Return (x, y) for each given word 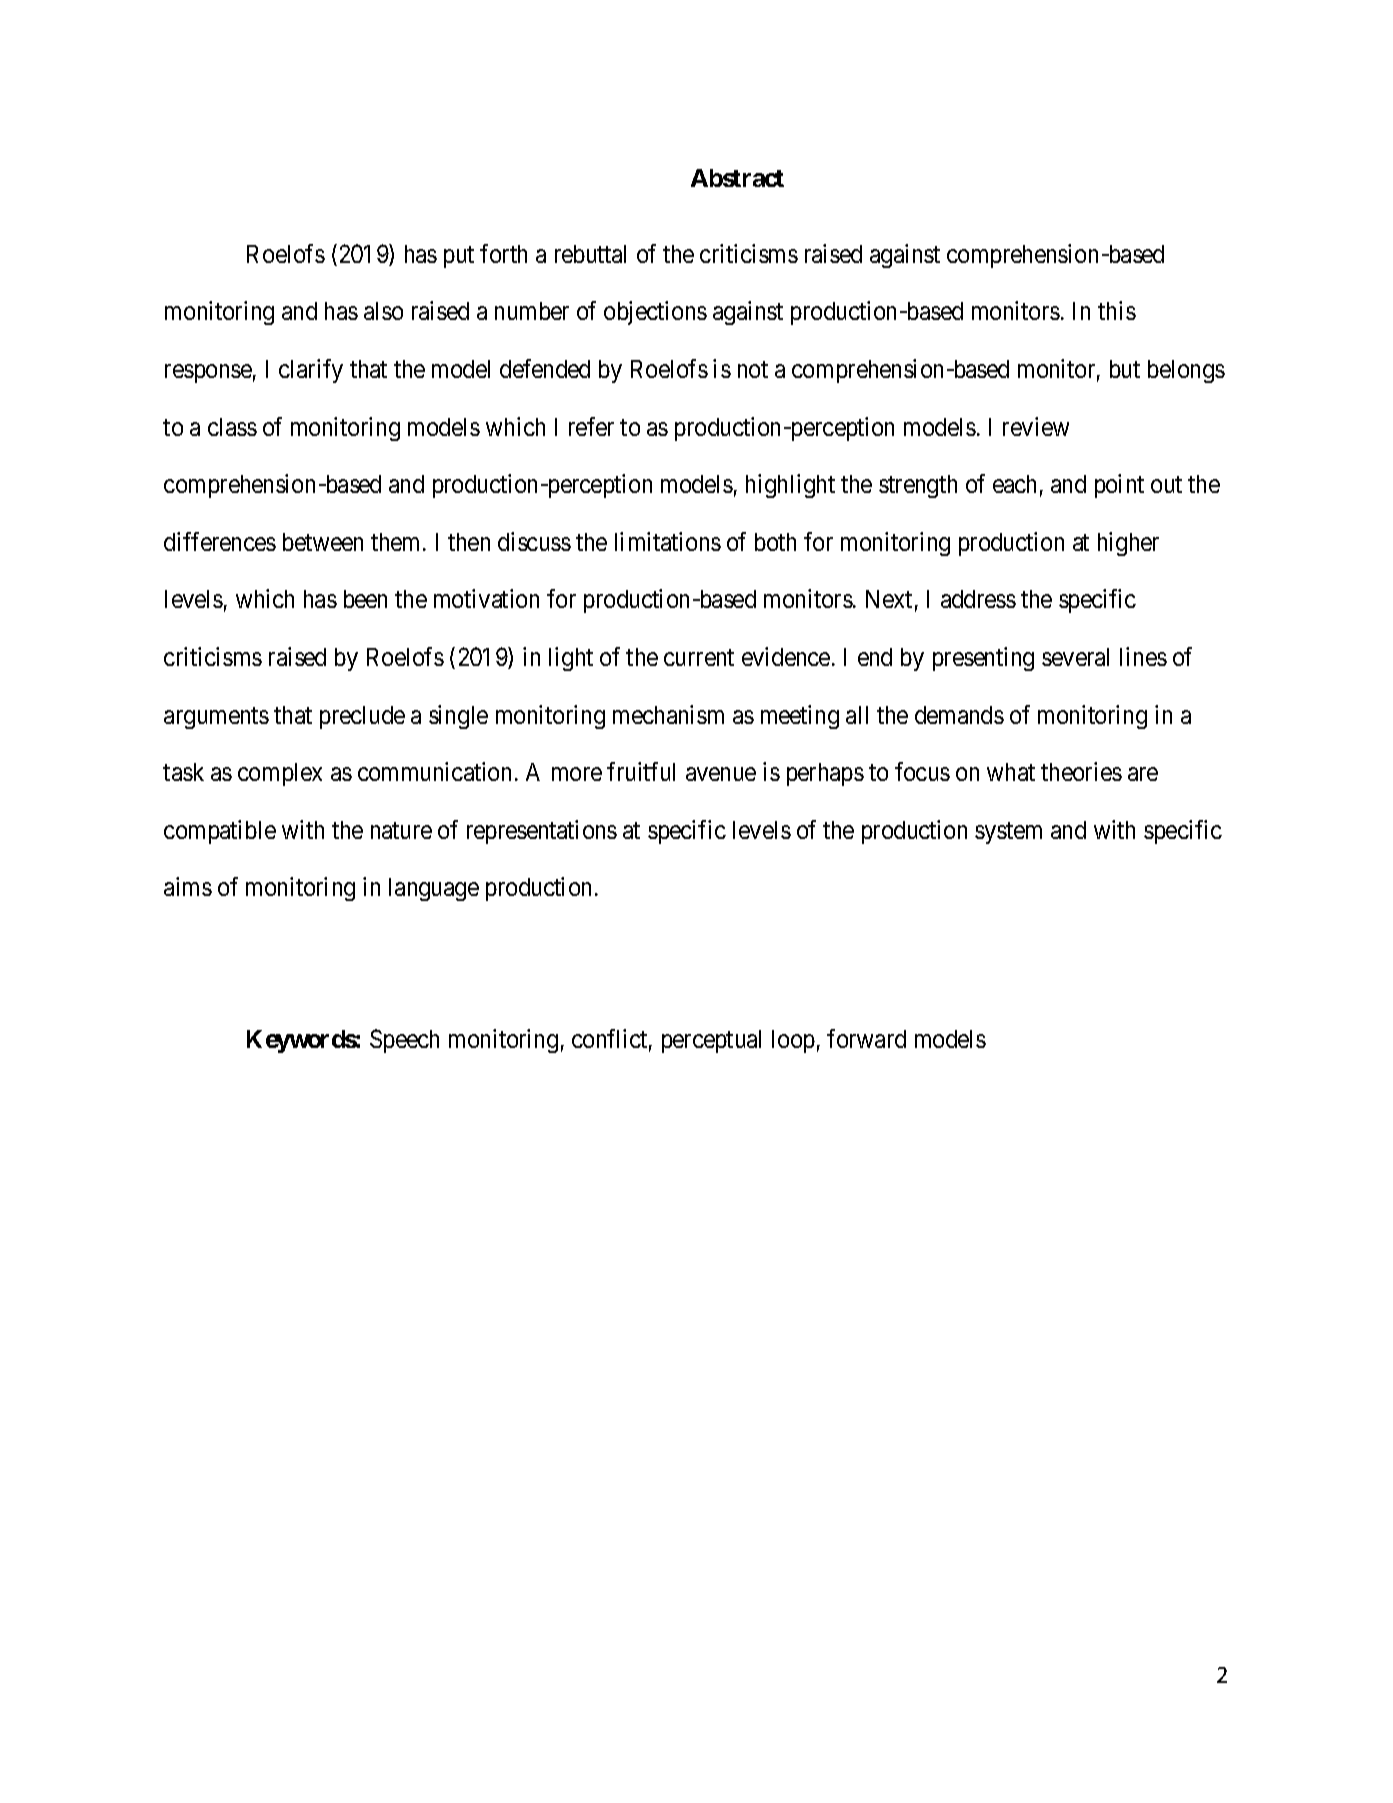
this (1117, 310)
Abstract (737, 178)
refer (591, 426)
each (1014, 484)
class (232, 427)
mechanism (668, 714)
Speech (404, 1041)
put (459, 257)
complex (280, 774)
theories (1081, 771)
